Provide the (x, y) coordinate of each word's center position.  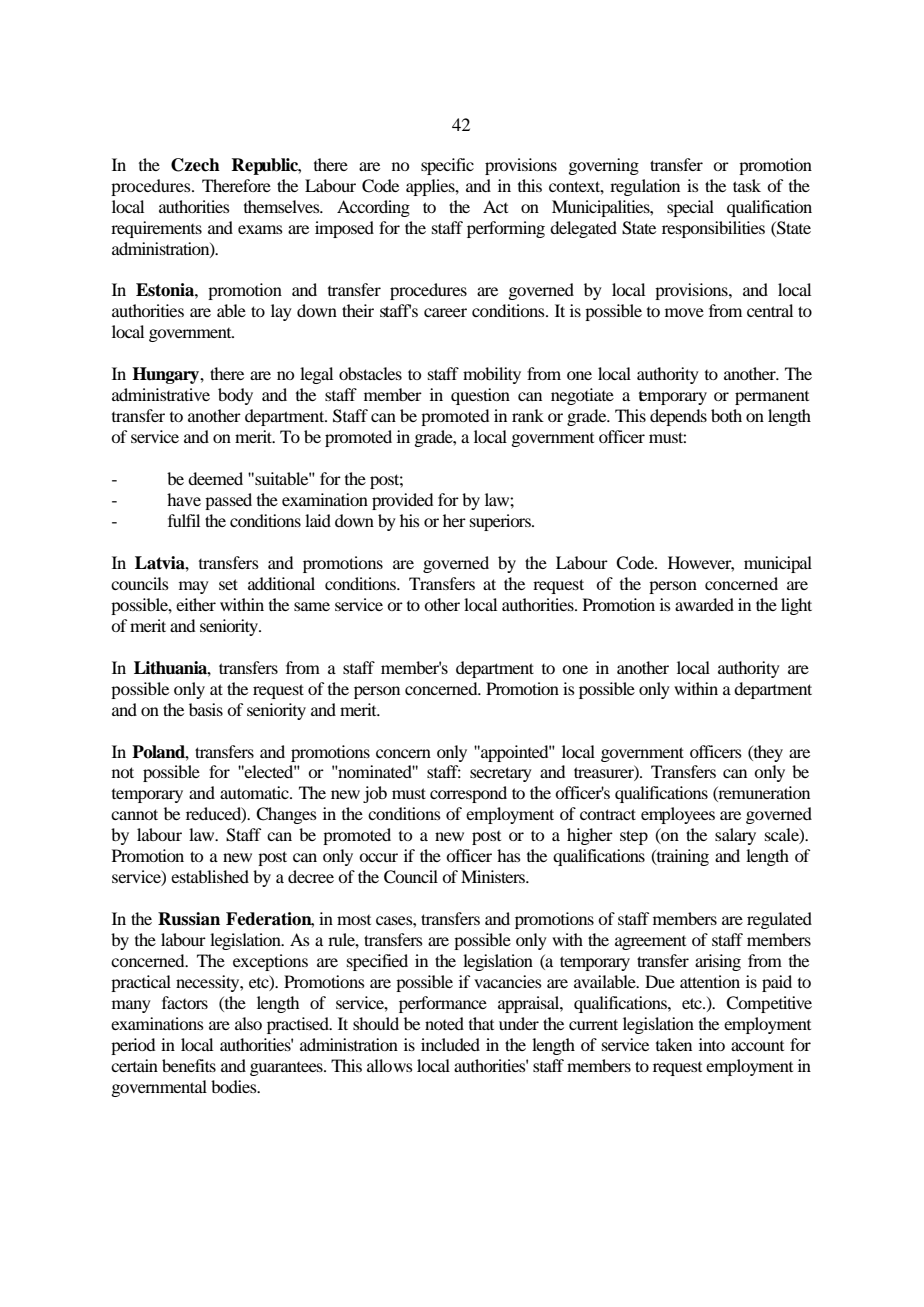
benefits (189, 1065)
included (450, 1044)
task (747, 185)
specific (447, 166)
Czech (195, 165)
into (712, 1044)
